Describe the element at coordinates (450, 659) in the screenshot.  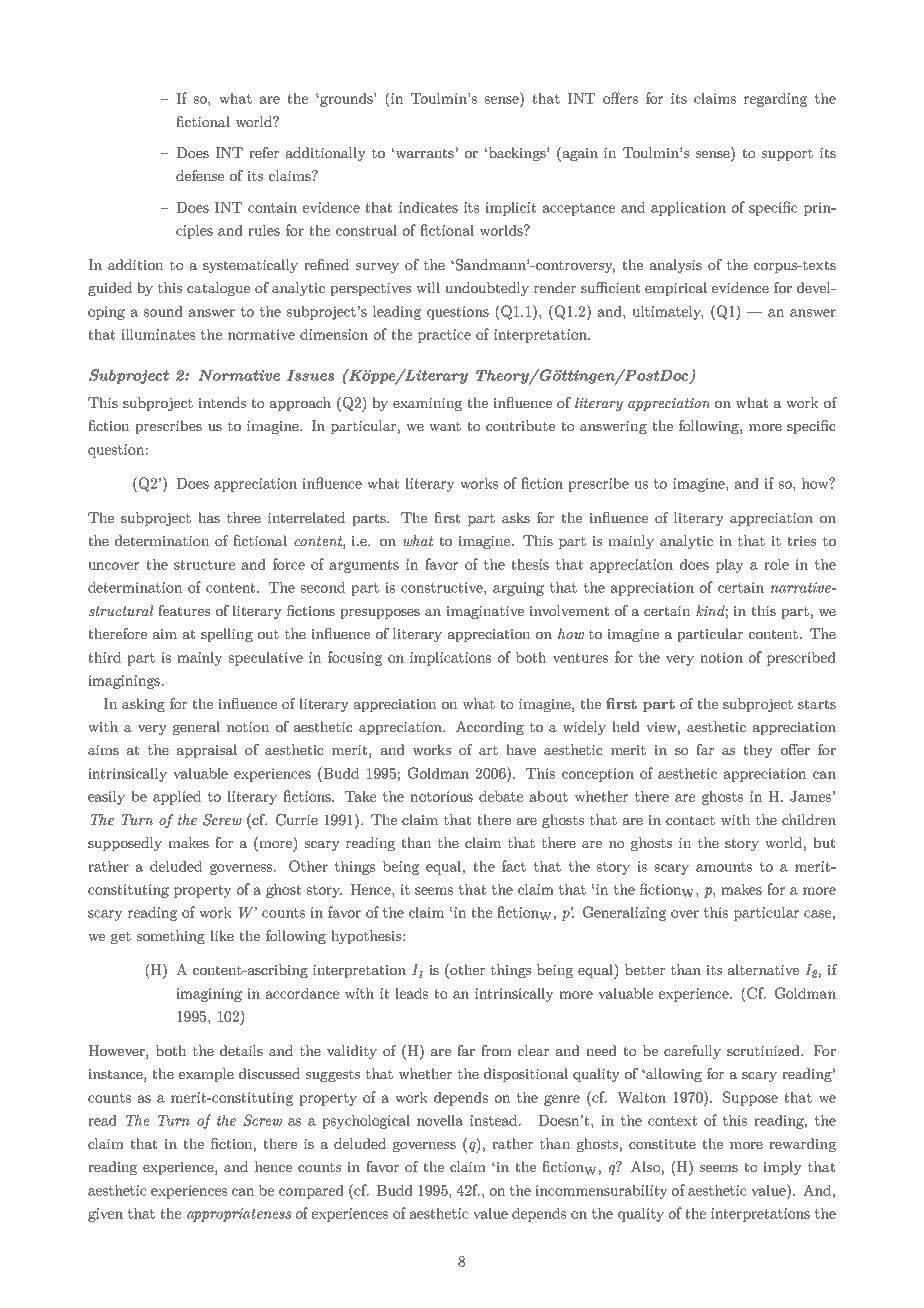
I see `implications` at that location.
